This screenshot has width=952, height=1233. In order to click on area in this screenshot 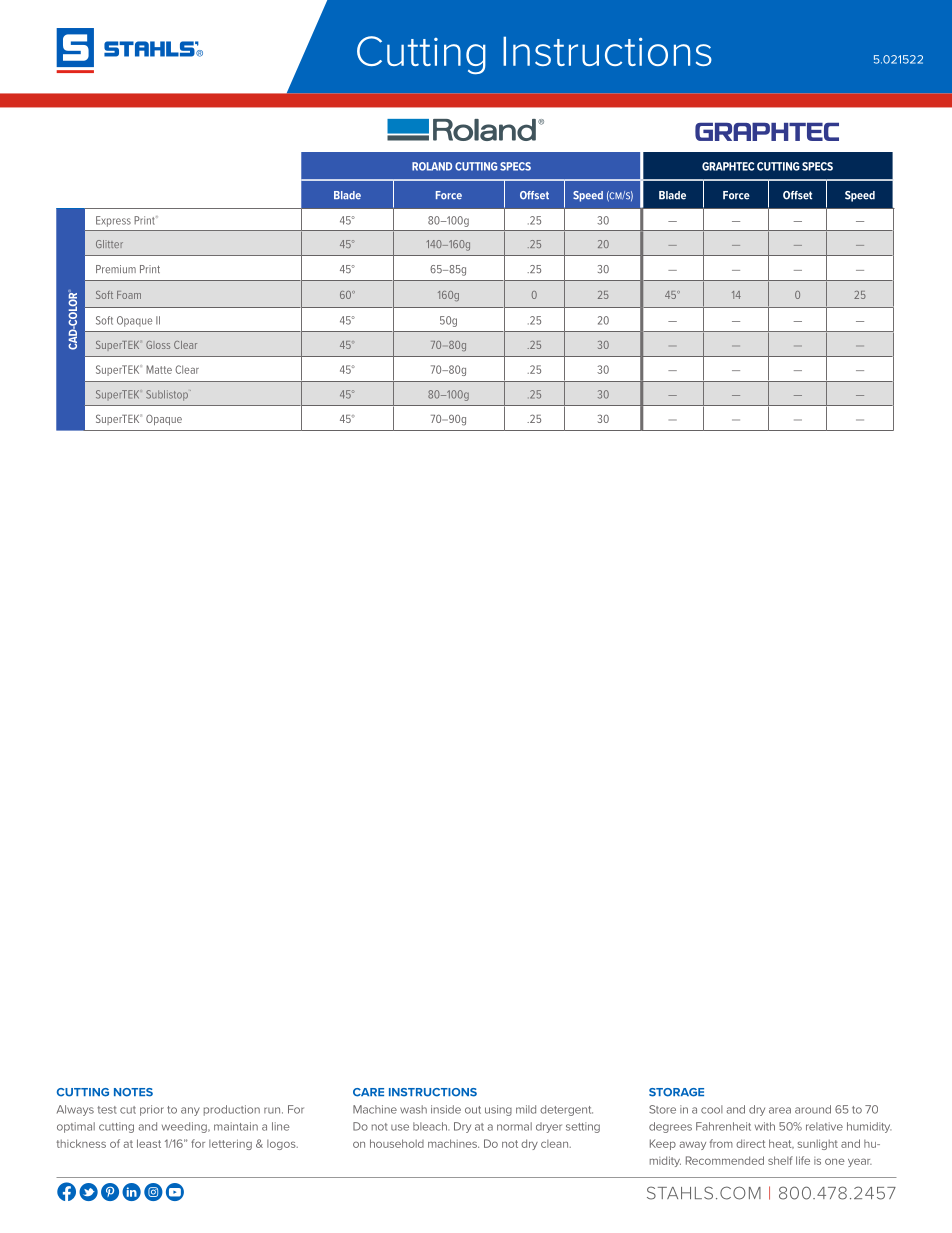, I will do `click(780, 1110)`.
